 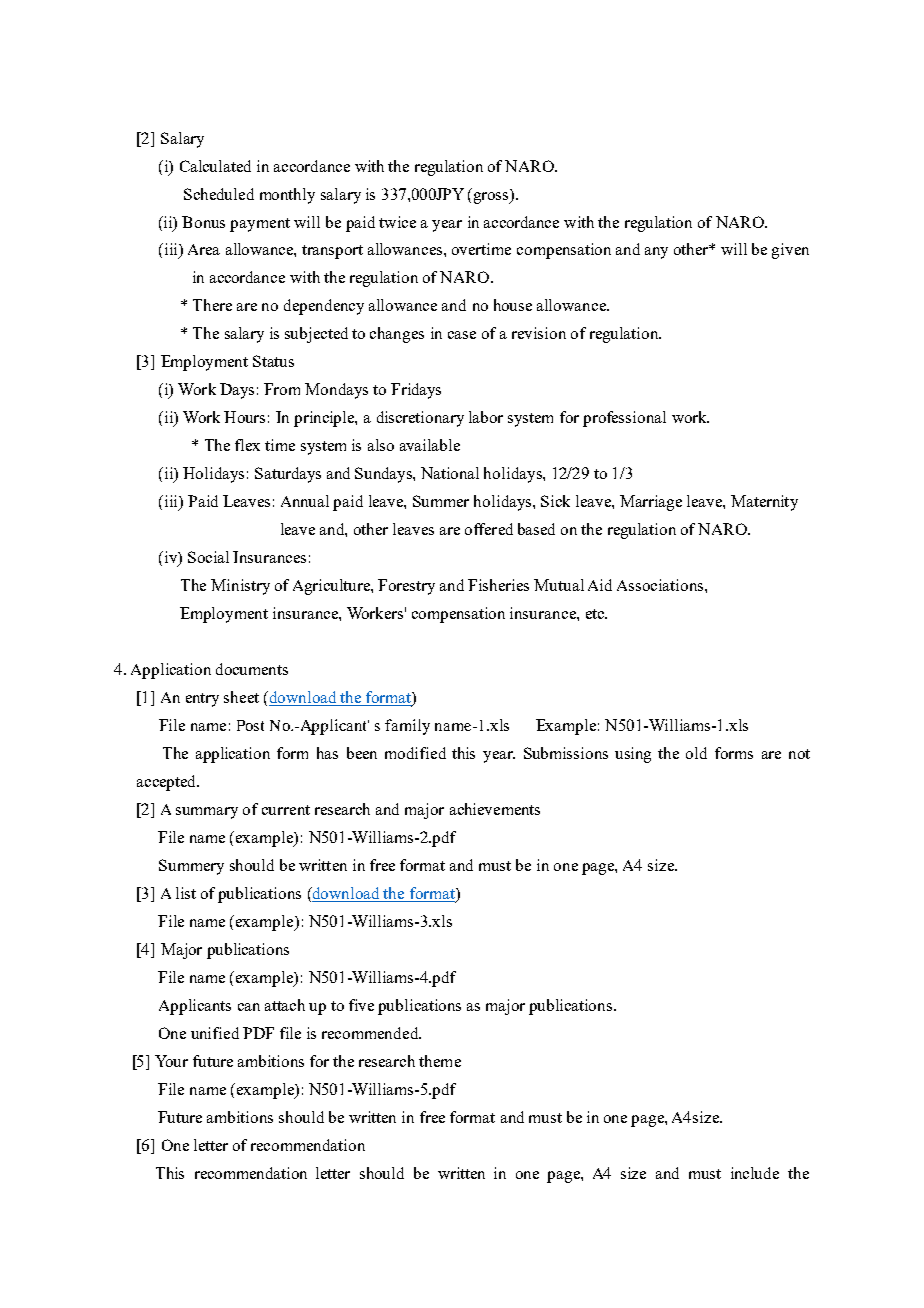 I want to click on Your, so click(x=171, y=1061).
